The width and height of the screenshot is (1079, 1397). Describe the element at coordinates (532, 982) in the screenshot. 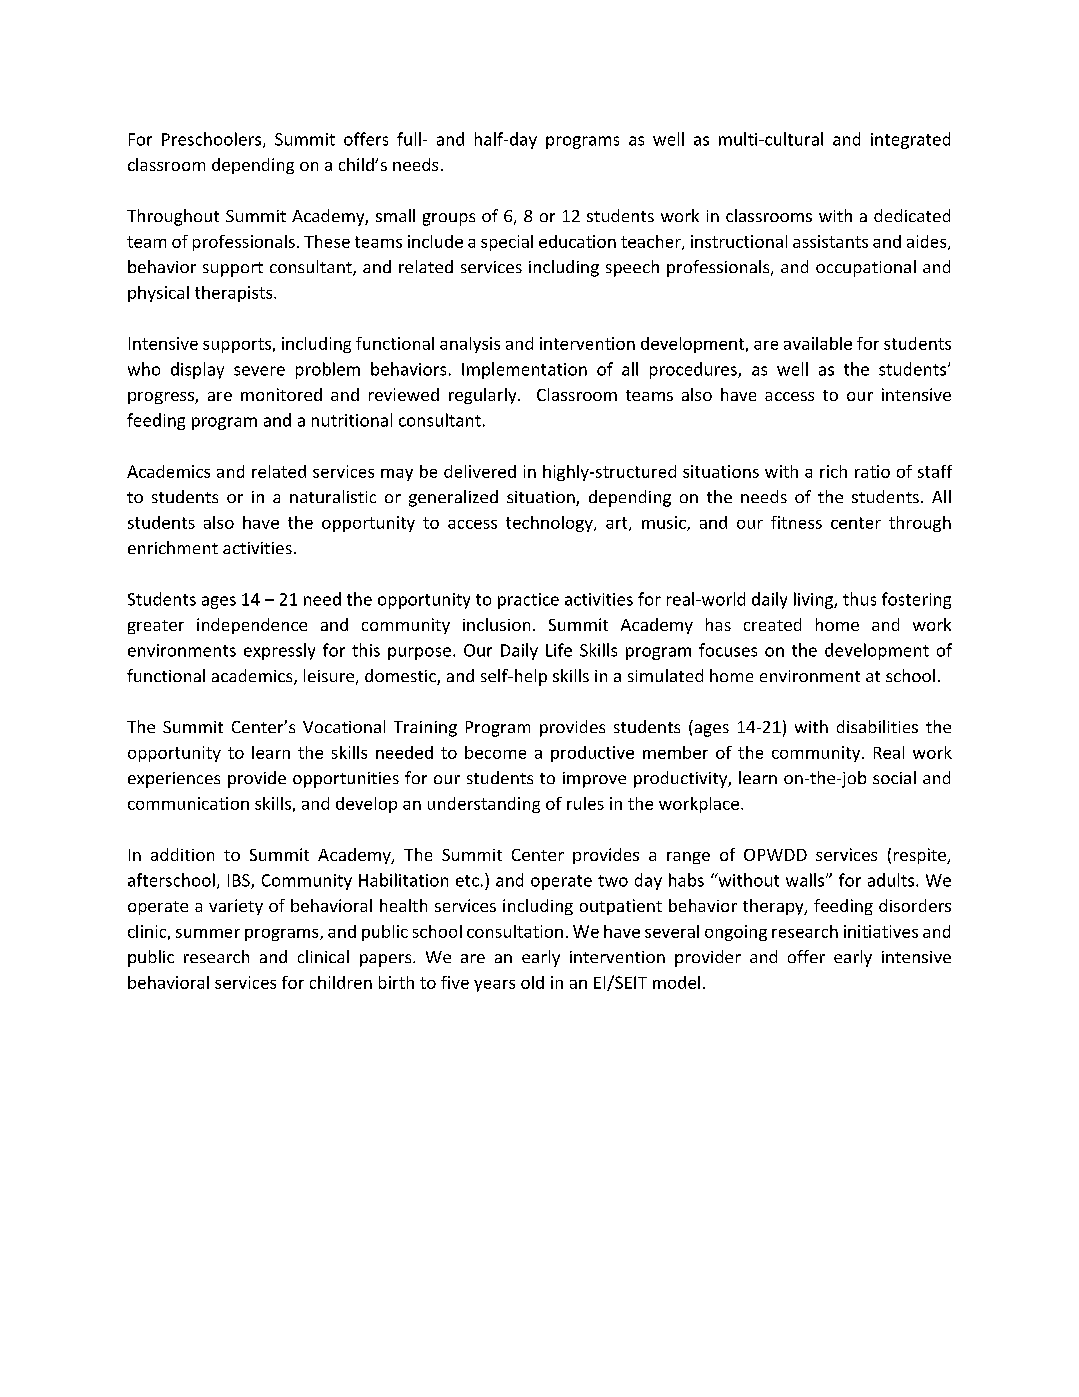

I see `old` at that location.
